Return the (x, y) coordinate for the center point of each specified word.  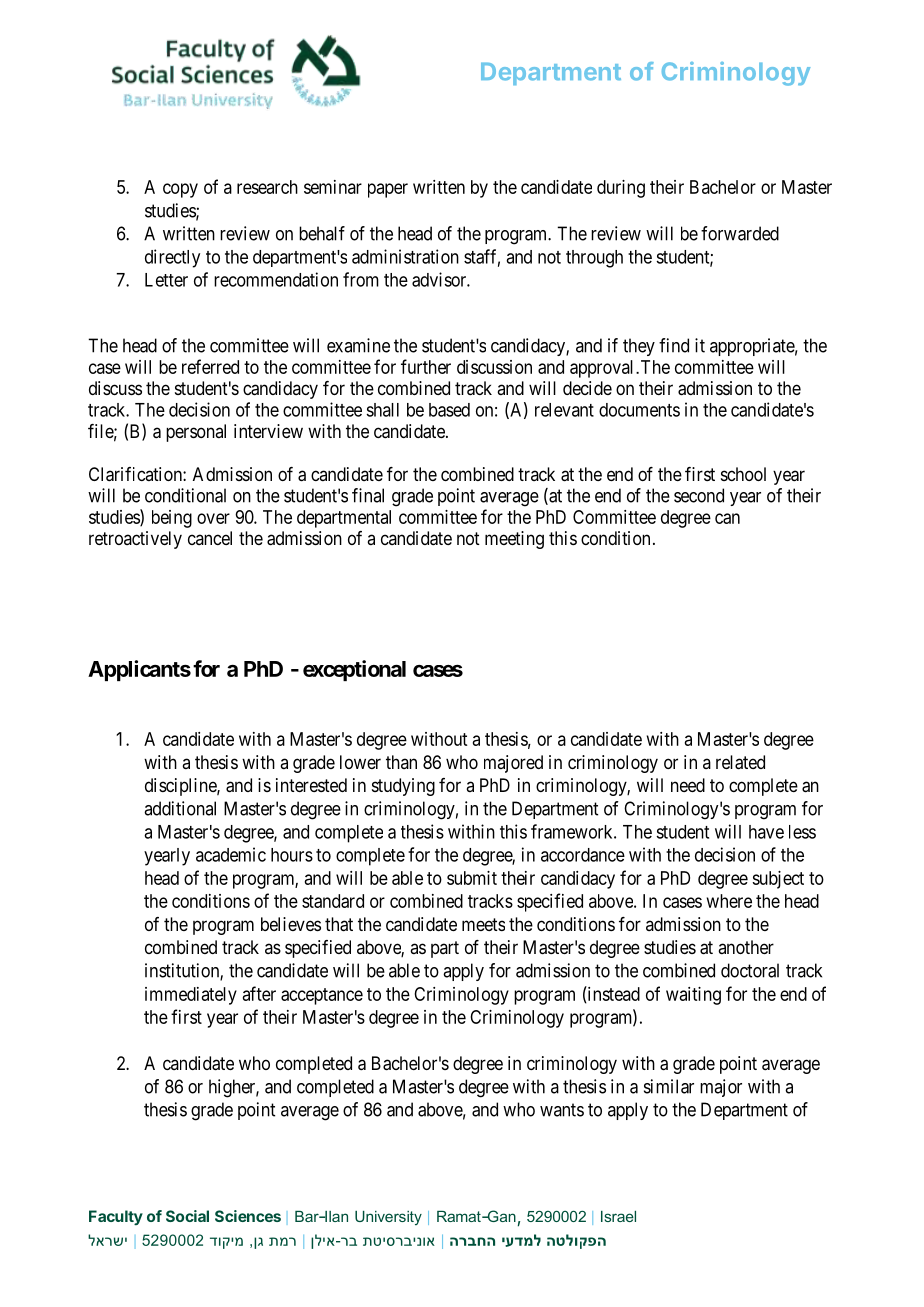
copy (180, 190)
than (401, 762)
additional (180, 808)
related (740, 762)
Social (187, 1216)
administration (405, 256)
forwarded (740, 233)
